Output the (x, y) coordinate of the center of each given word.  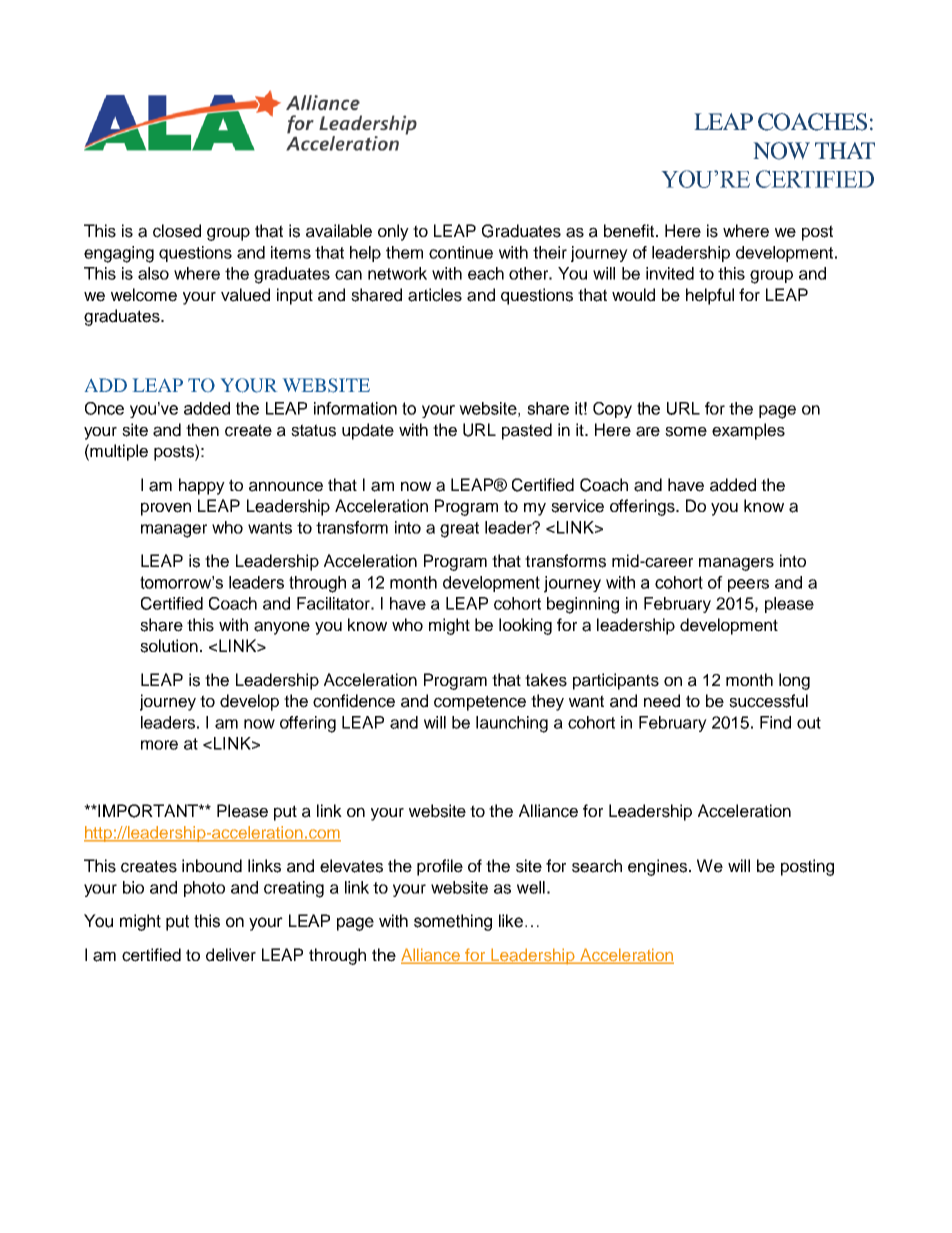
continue (461, 252)
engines (659, 867)
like (511, 921)
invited (670, 273)
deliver (231, 955)
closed (177, 231)
